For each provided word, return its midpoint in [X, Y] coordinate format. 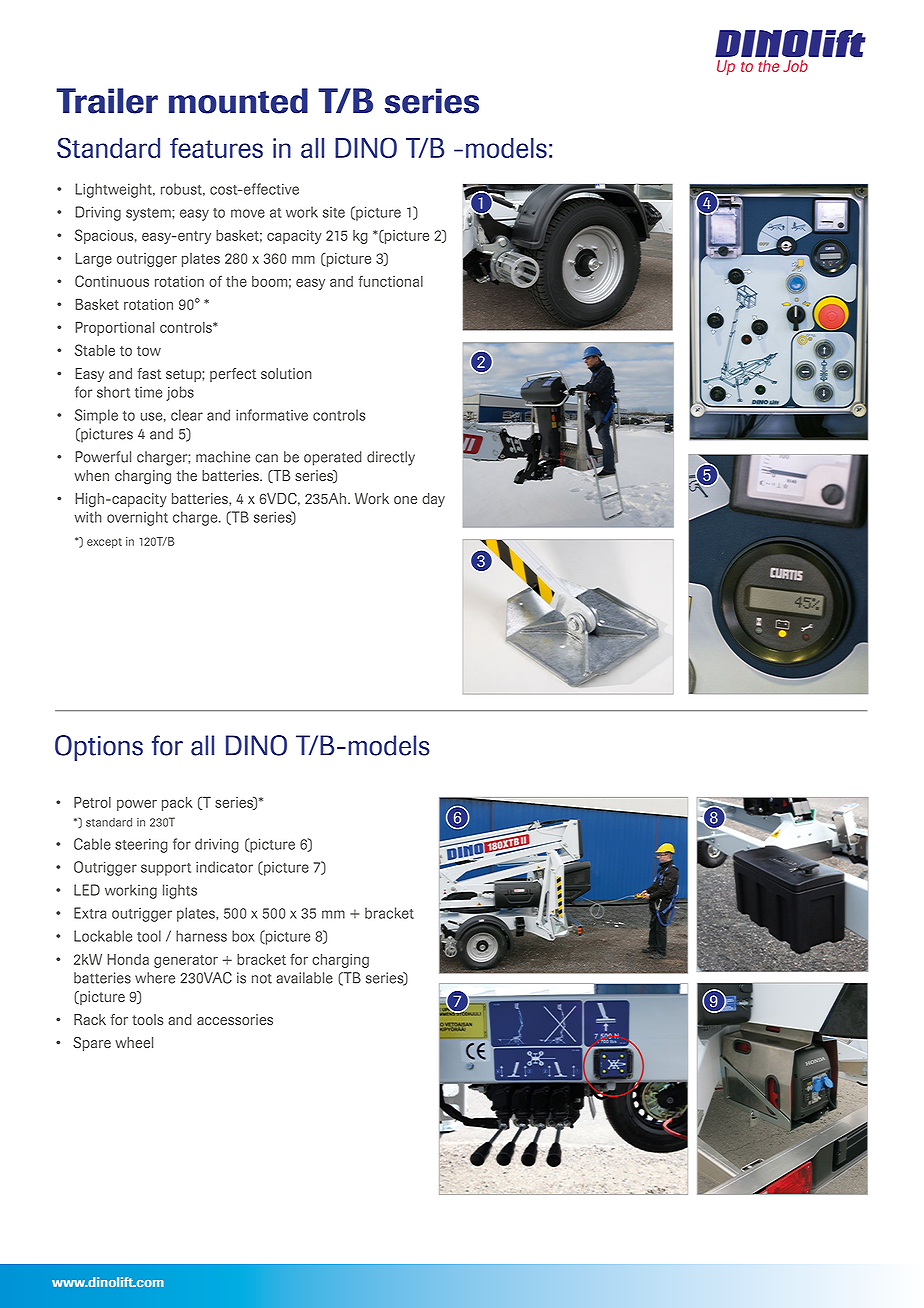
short [113, 392]
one [405, 500]
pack [177, 804]
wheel [134, 1042]
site [334, 212]
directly [391, 458]
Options [99, 748]
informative [272, 415]
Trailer [107, 101]
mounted [238, 101]
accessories [235, 1019]
